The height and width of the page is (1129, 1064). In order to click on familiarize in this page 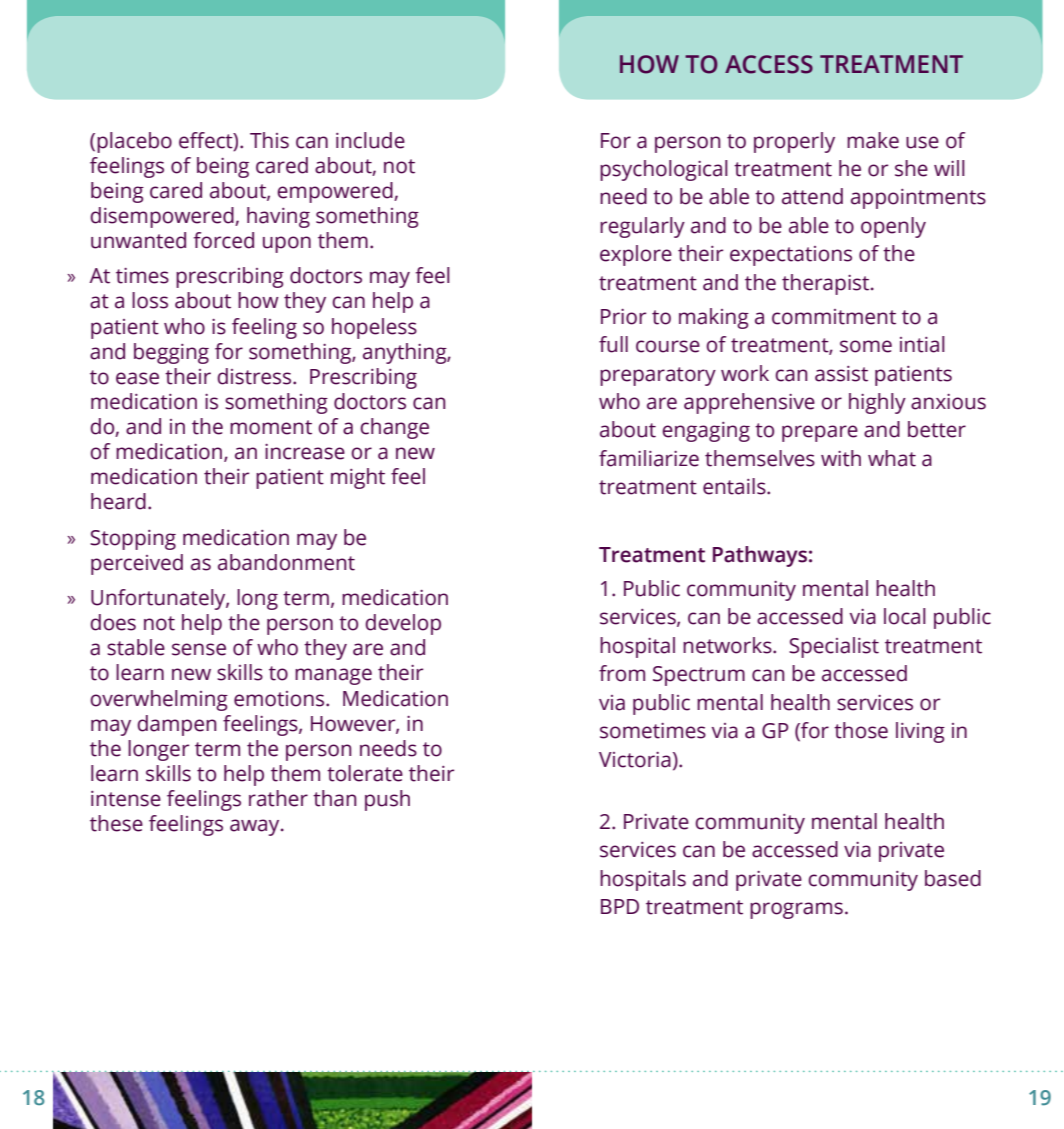, I will do `click(649, 458)`.
